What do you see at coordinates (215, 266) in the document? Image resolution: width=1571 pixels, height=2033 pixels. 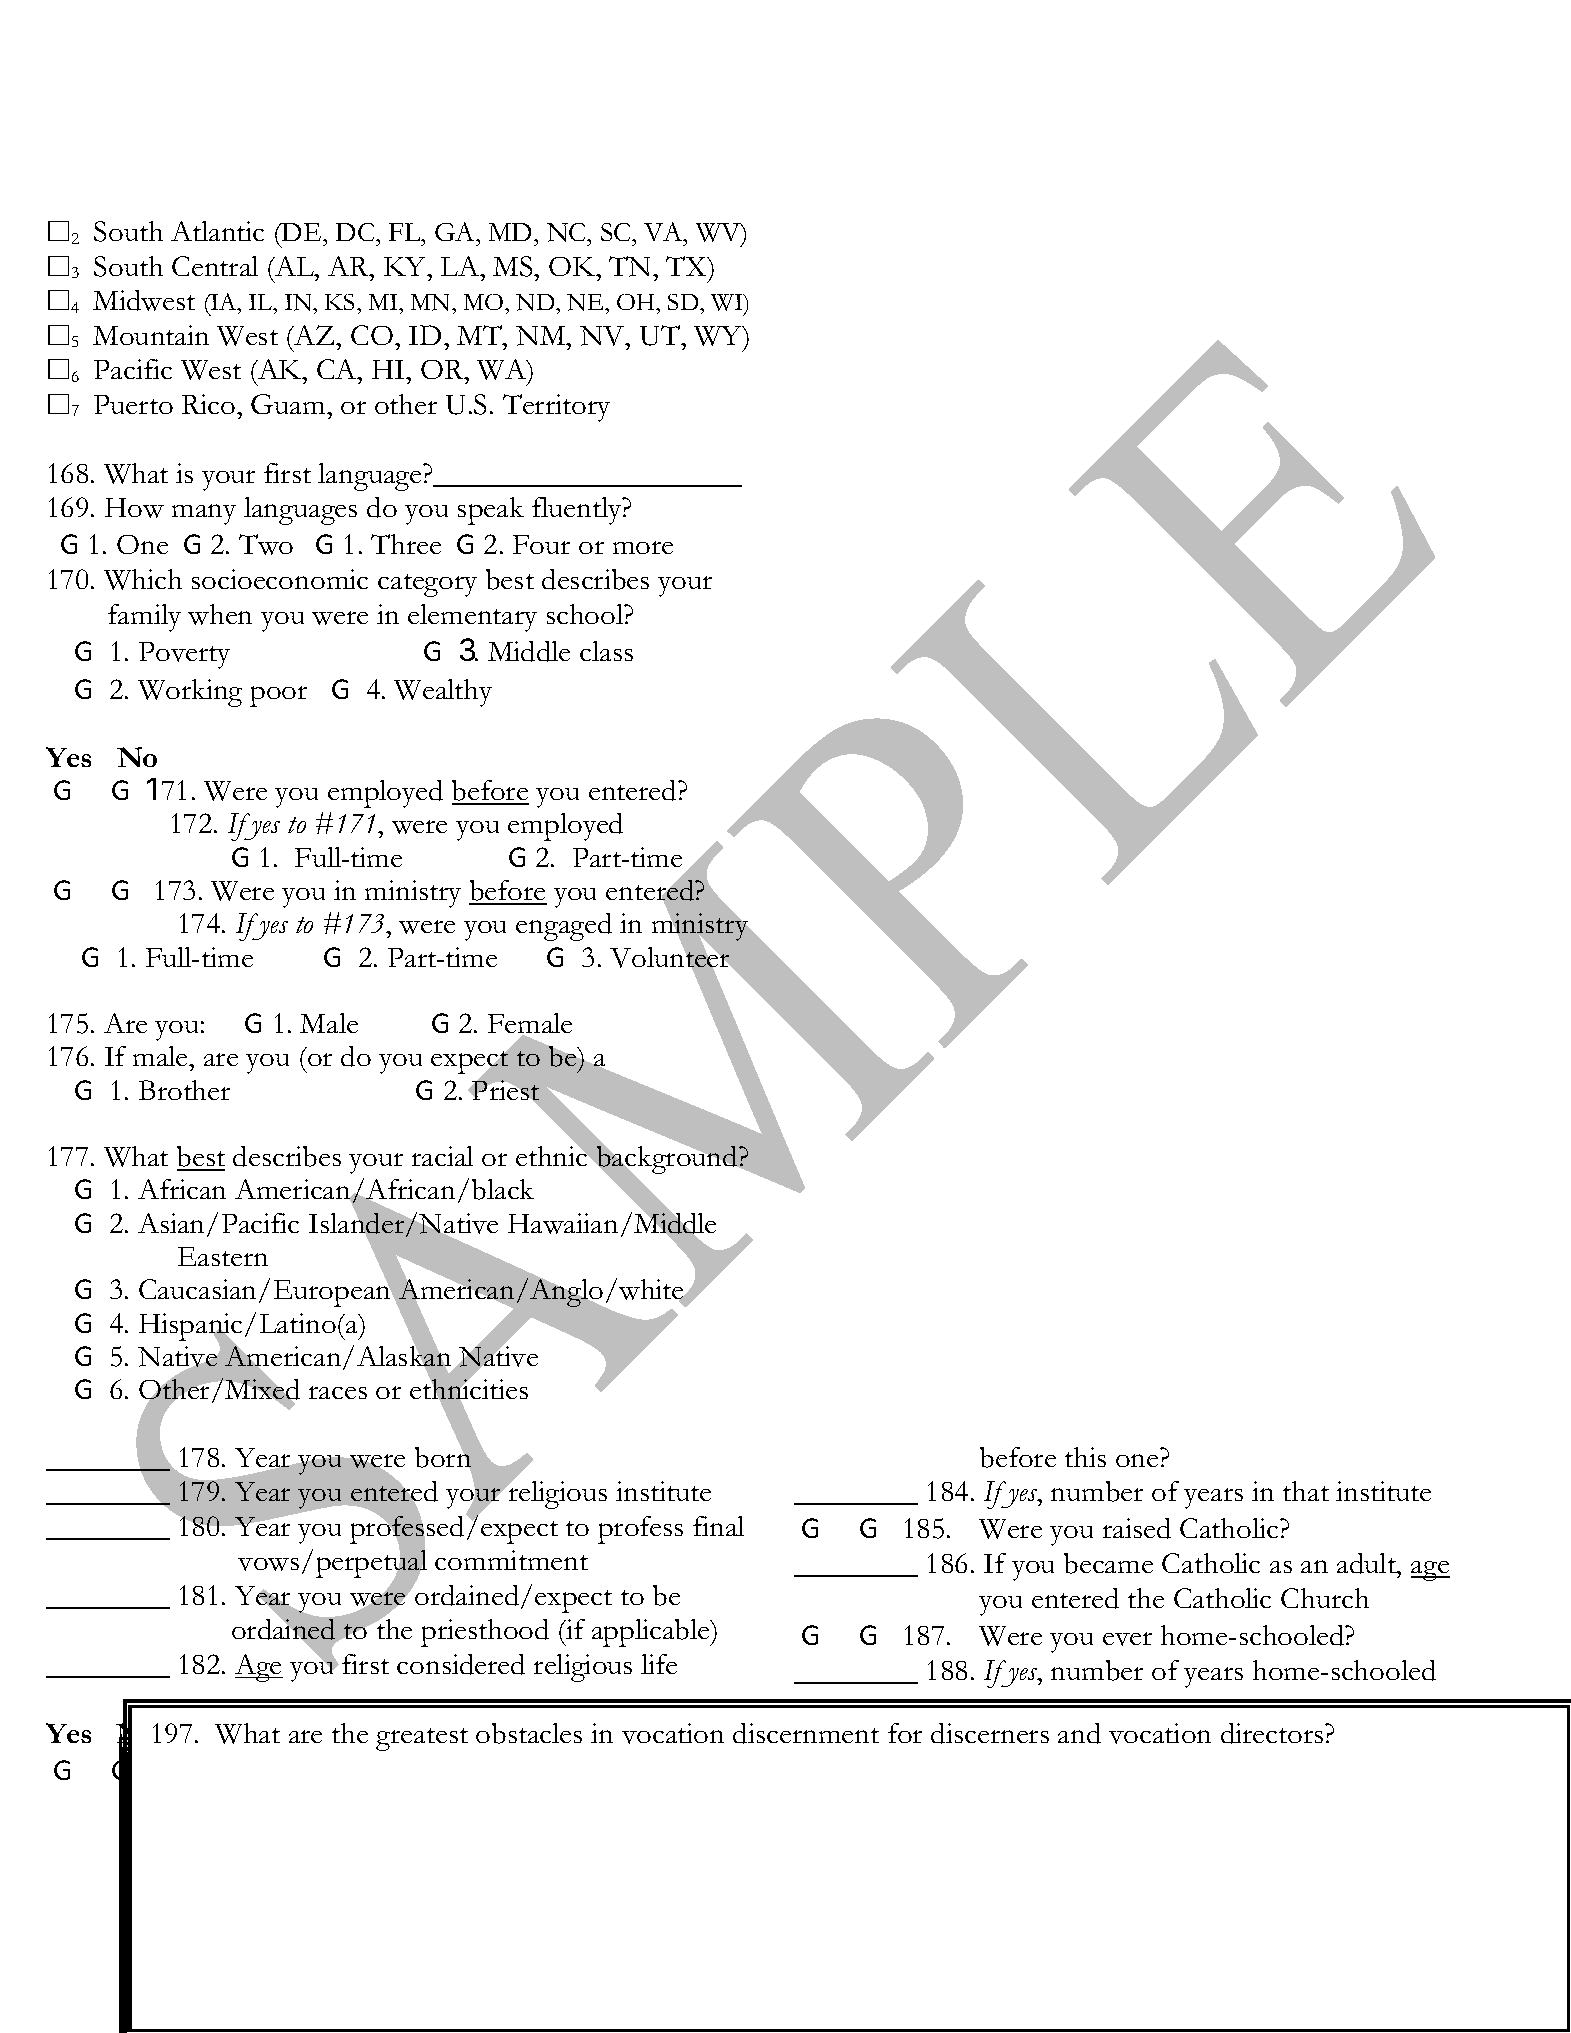 I see `Central` at bounding box center [215, 266].
